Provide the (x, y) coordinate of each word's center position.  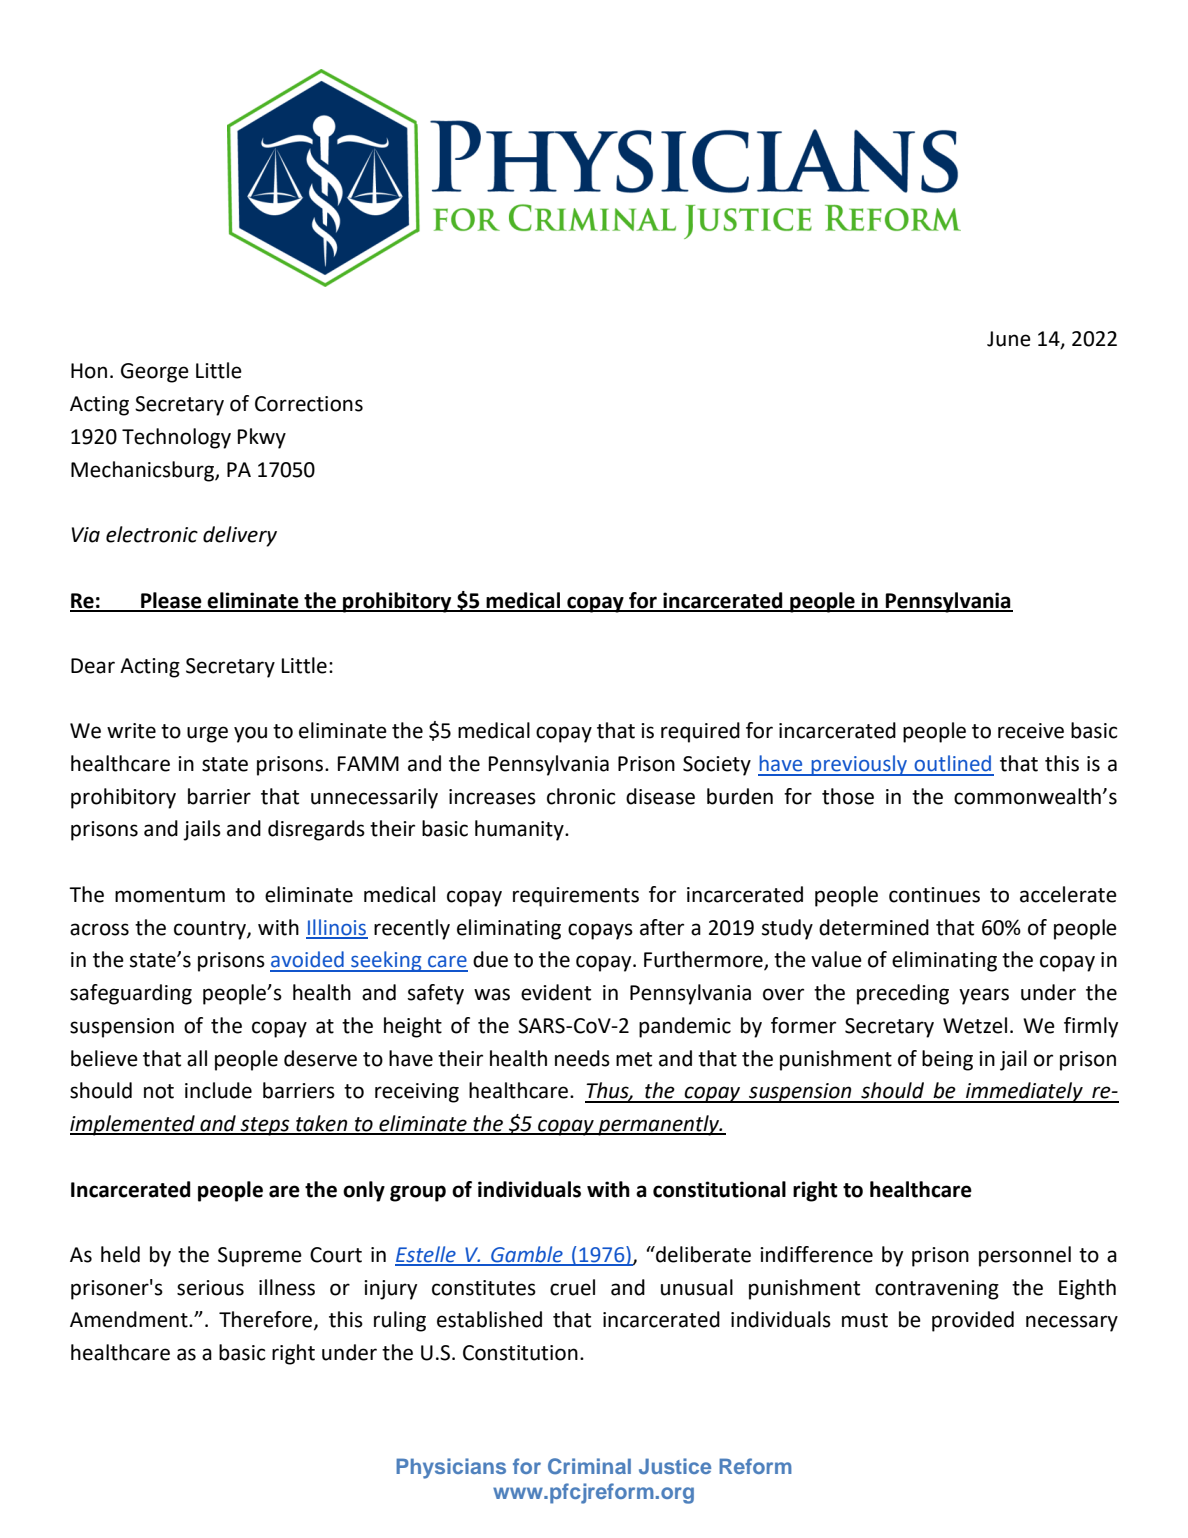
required (700, 732)
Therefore (267, 1320)
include (218, 1090)
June (1009, 339)
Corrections (309, 404)
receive (1031, 731)
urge (207, 734)
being (947, 1060)
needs (582, 1058)
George (155, 373)
